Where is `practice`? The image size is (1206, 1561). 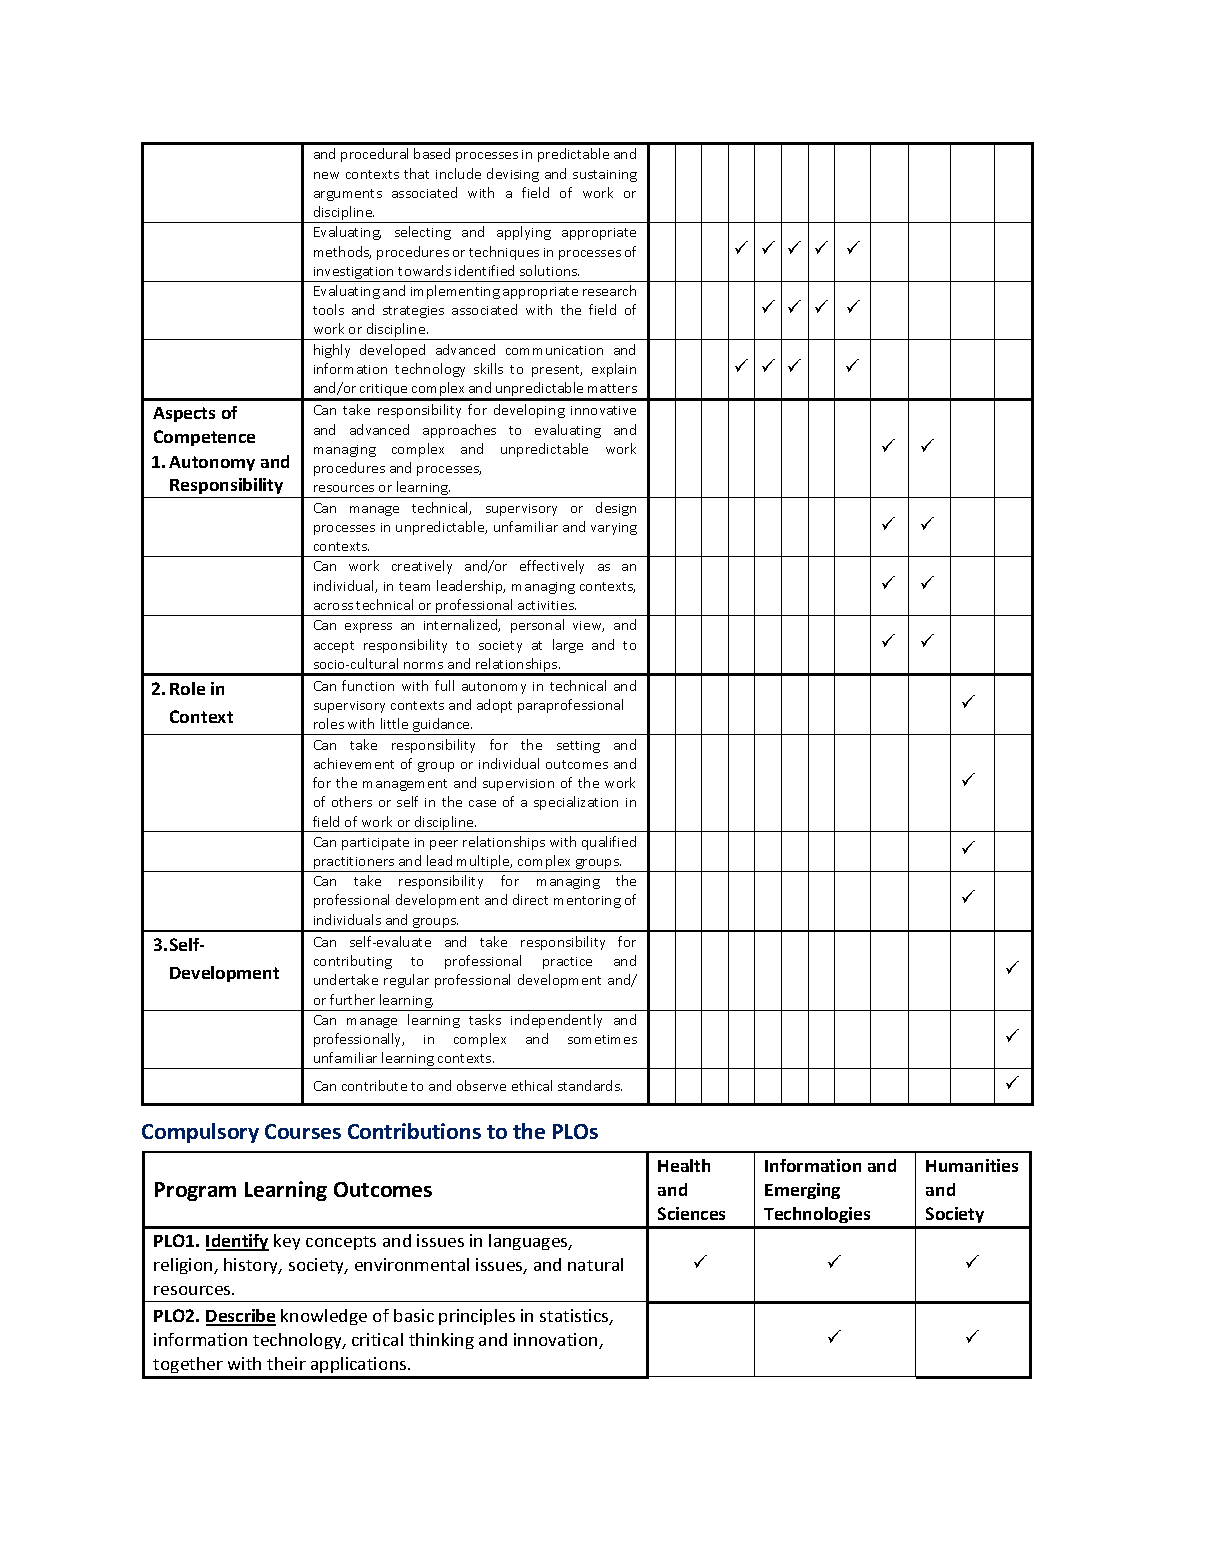
practice is located at coordinates (567, 963).
